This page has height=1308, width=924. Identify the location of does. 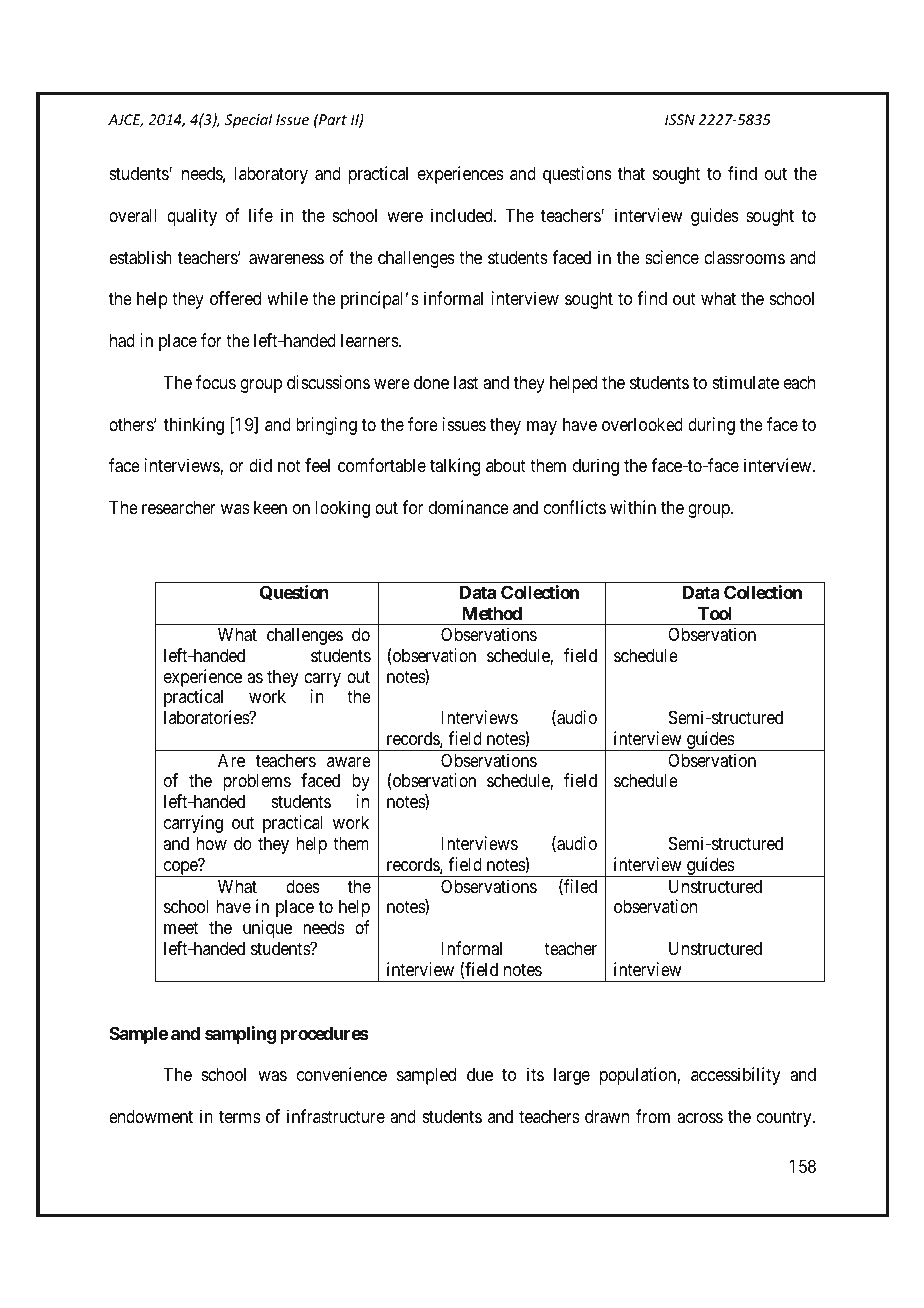
(303, 886).
